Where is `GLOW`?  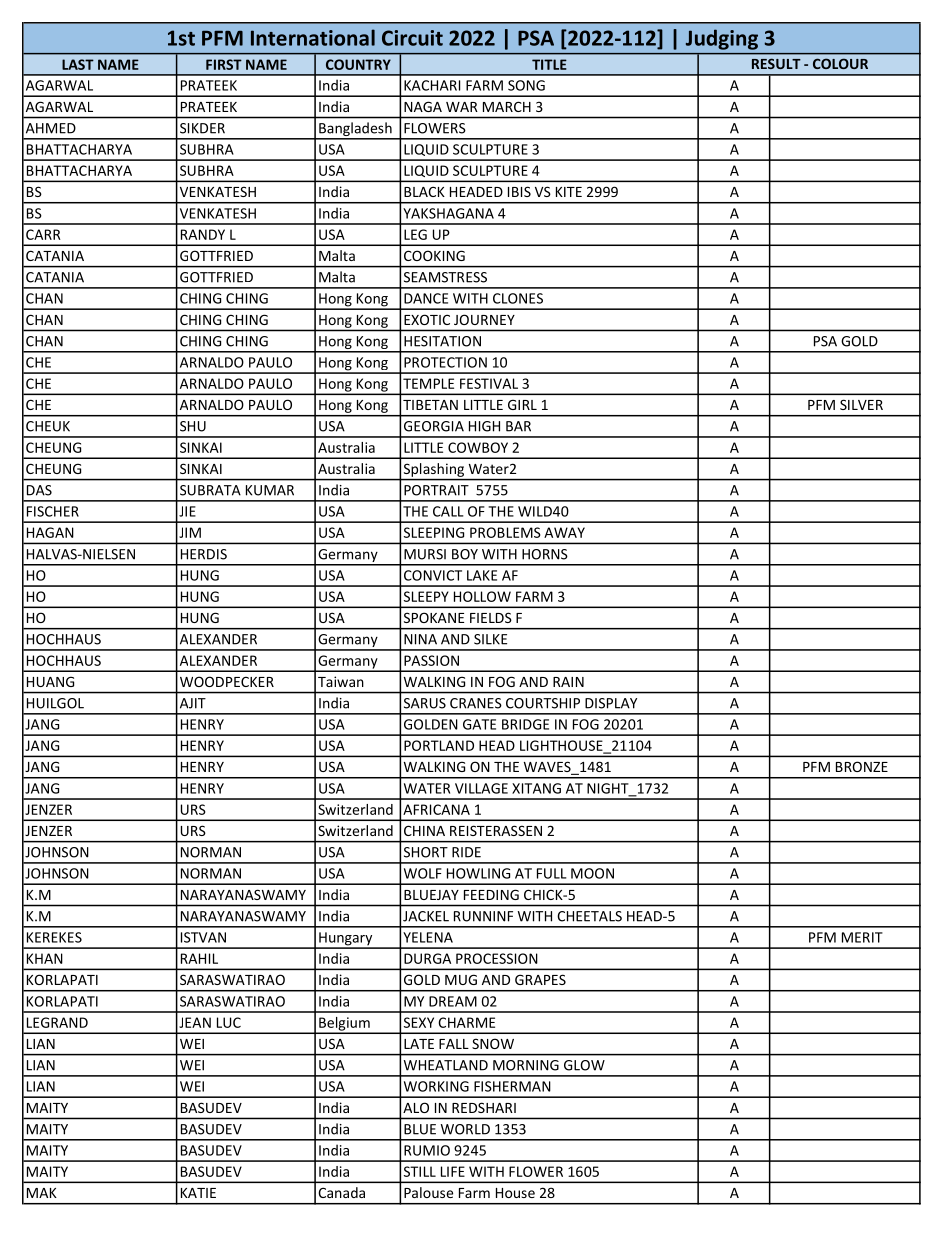 GLOW is located at coordinates (584, 1065).
